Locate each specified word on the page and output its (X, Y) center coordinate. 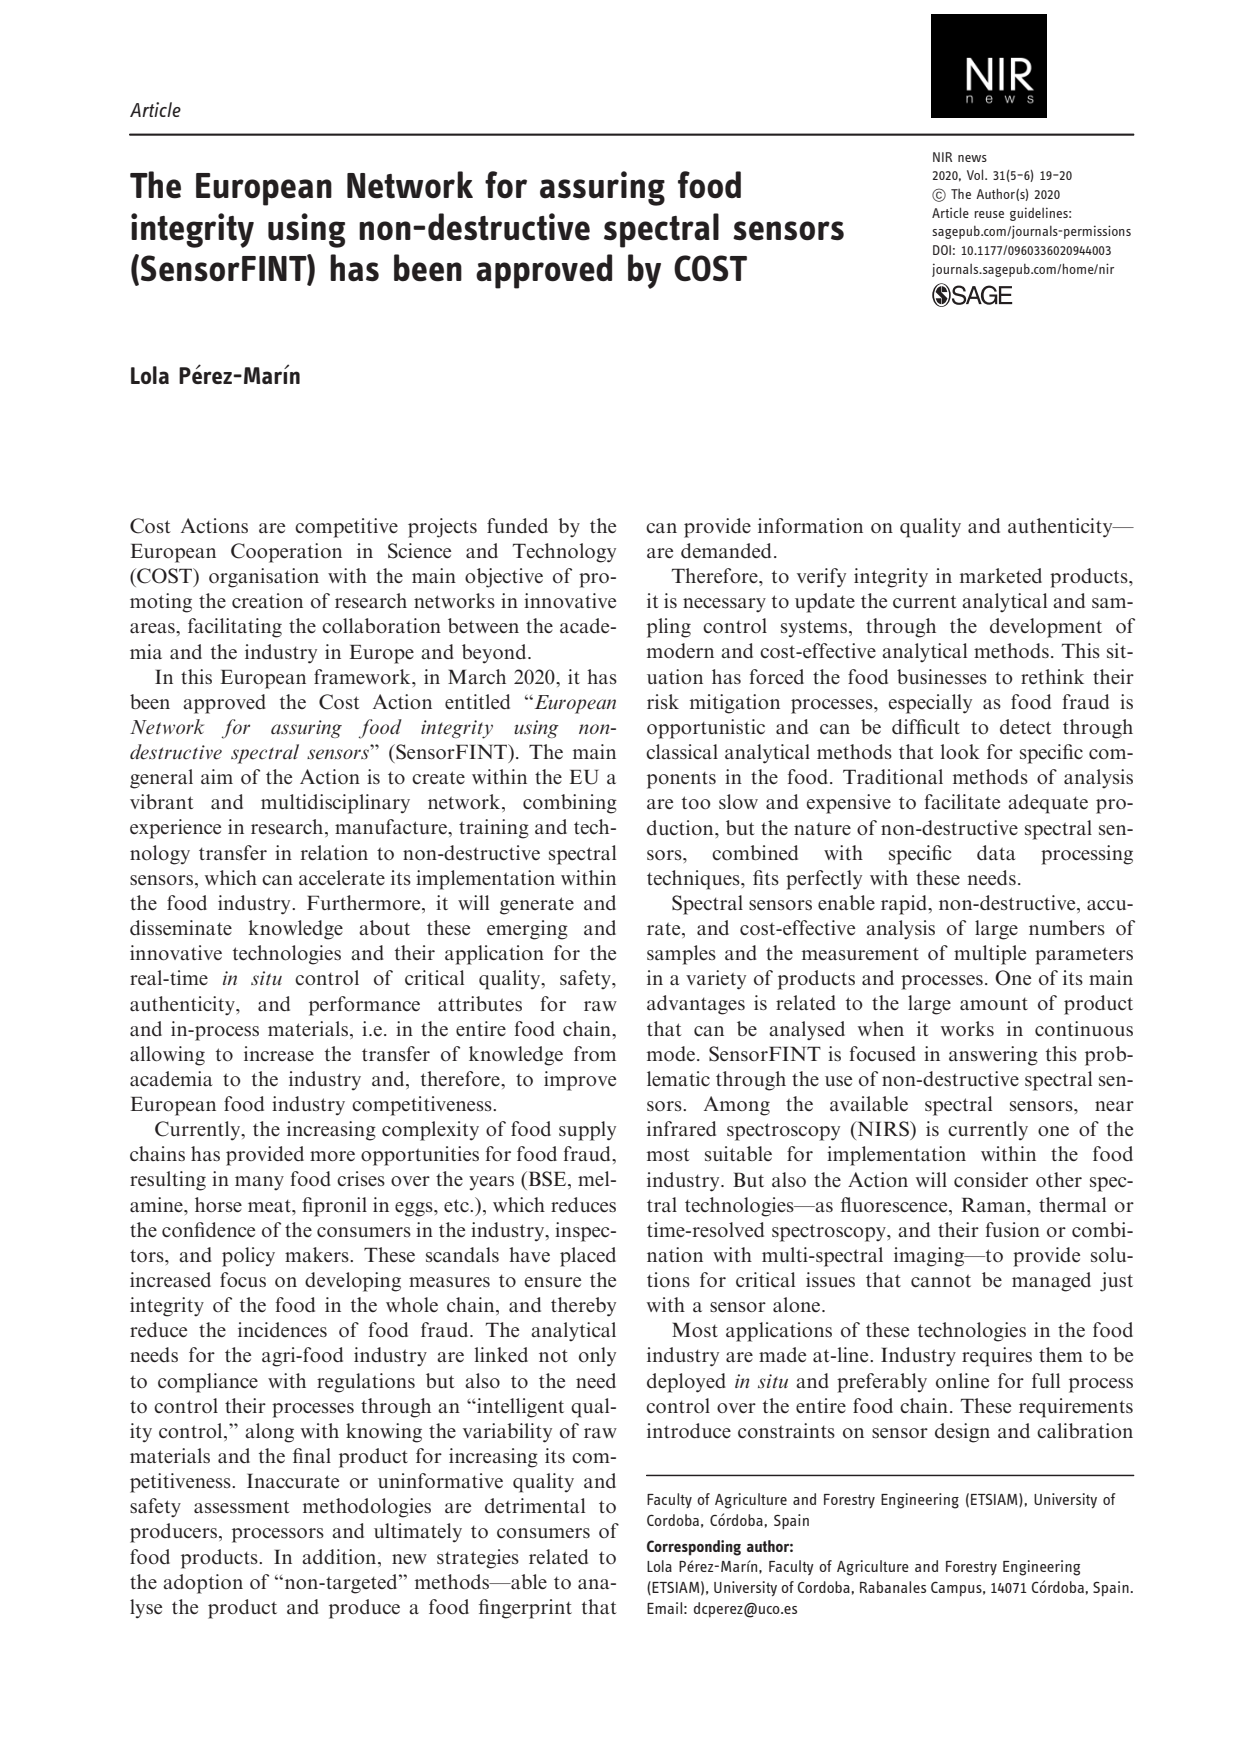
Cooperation (286, 553)
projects (442, 528)
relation (334, 852)
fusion (1013, 1230)
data (996, 852)
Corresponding (694, 1548)
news (972, 158)
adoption (203, 1584)
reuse (989, 214)
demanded (726, 550)
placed (588, 1257)
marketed (1001, 575)
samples (681, 955)
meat (270, 1206)
